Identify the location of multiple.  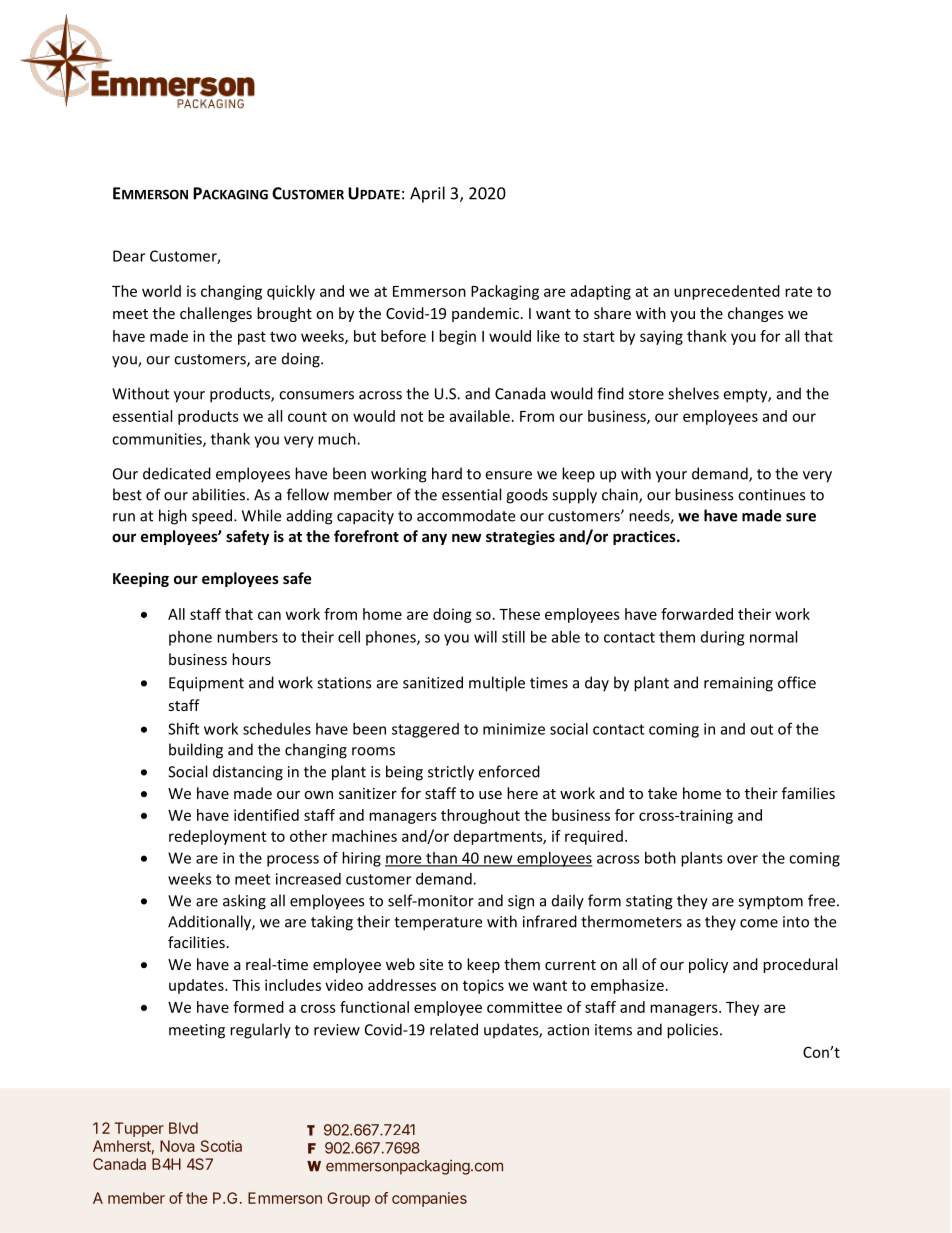
(497, 684).
